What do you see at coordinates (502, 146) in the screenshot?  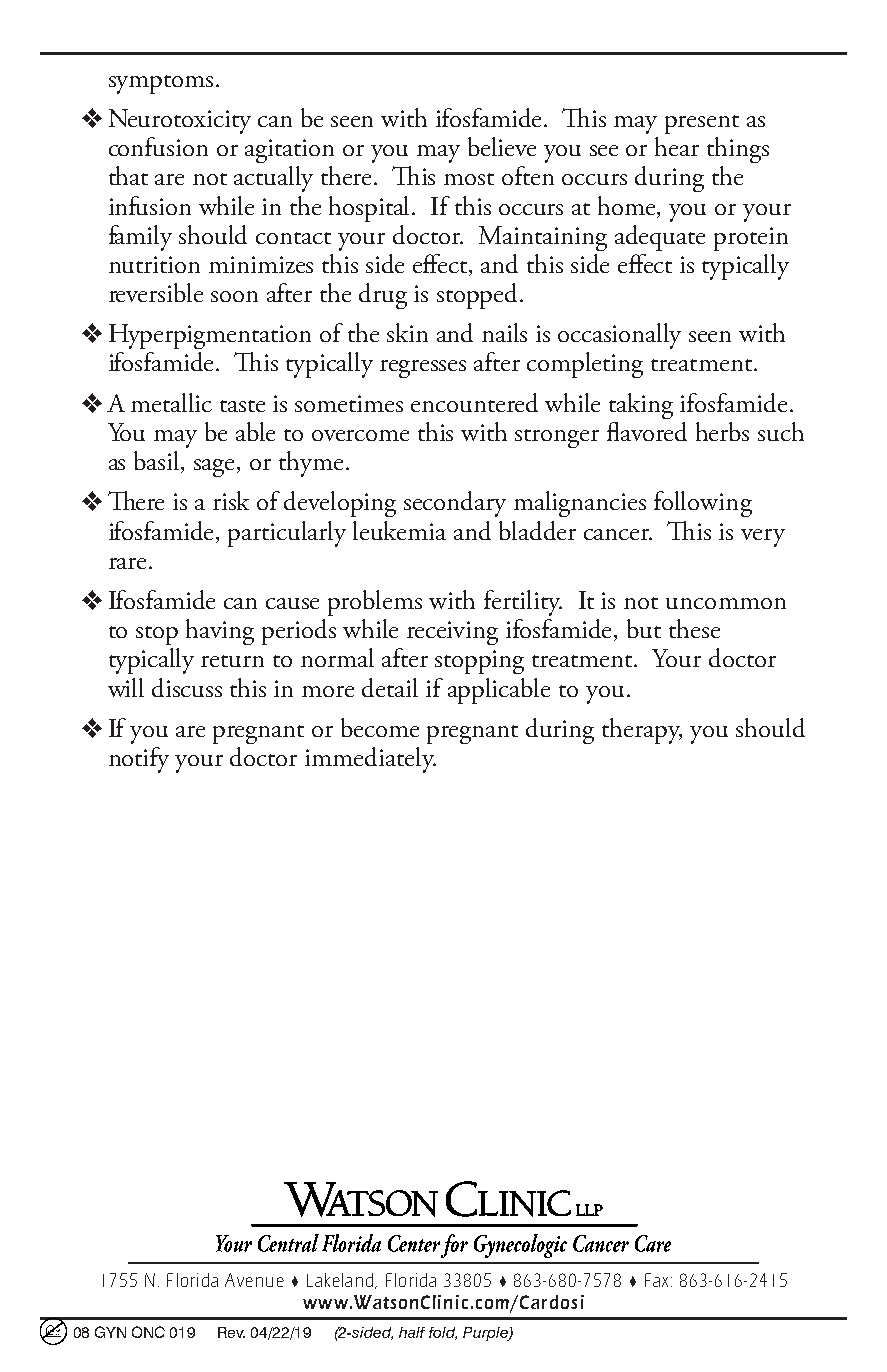 I see `believe` at bounding box center [502, 146].
